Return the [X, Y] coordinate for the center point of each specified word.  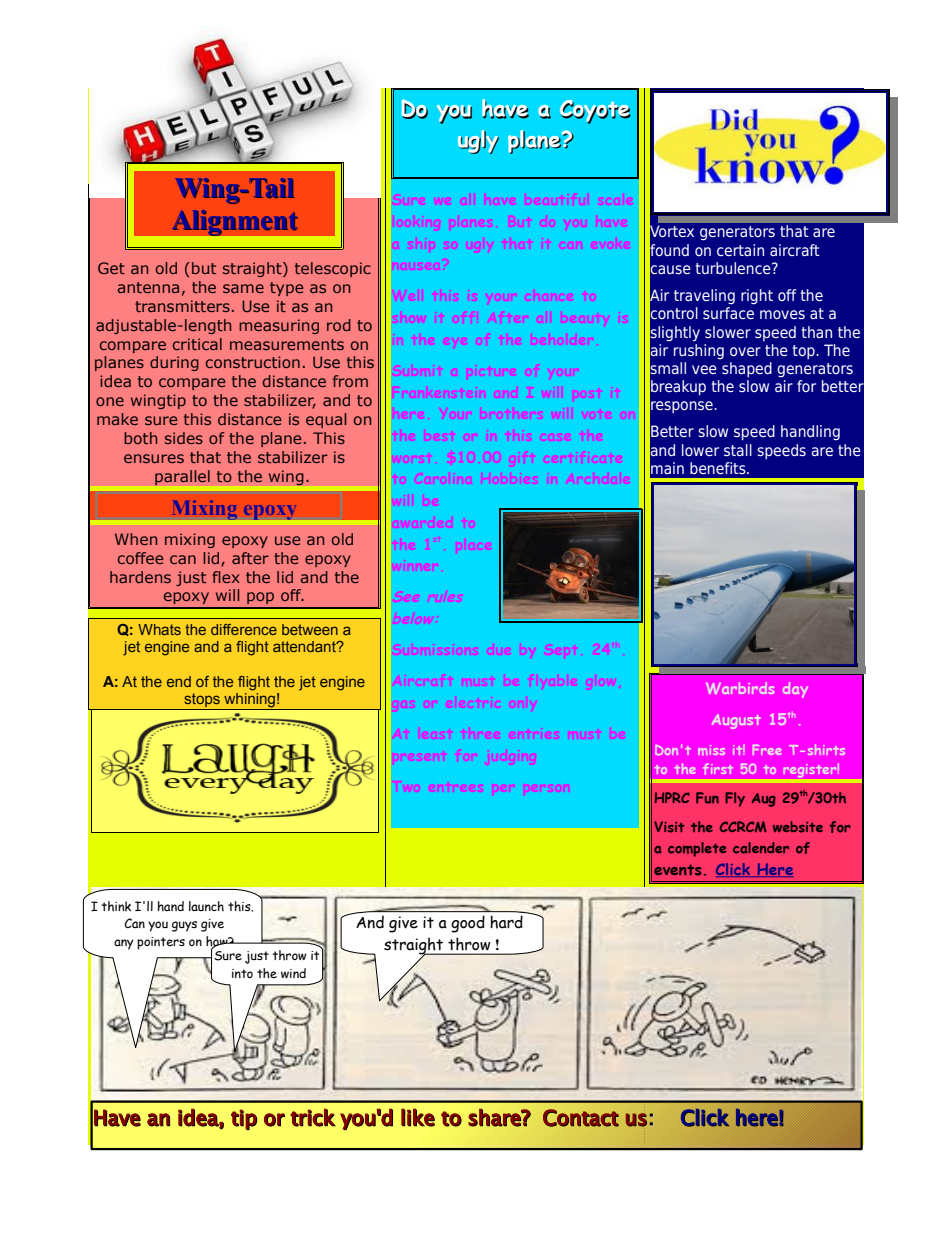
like [418, 1117]
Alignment [235, 223]
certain [740, 250]
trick [313, 1117]
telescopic [333, 269]
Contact [581, 1118]
